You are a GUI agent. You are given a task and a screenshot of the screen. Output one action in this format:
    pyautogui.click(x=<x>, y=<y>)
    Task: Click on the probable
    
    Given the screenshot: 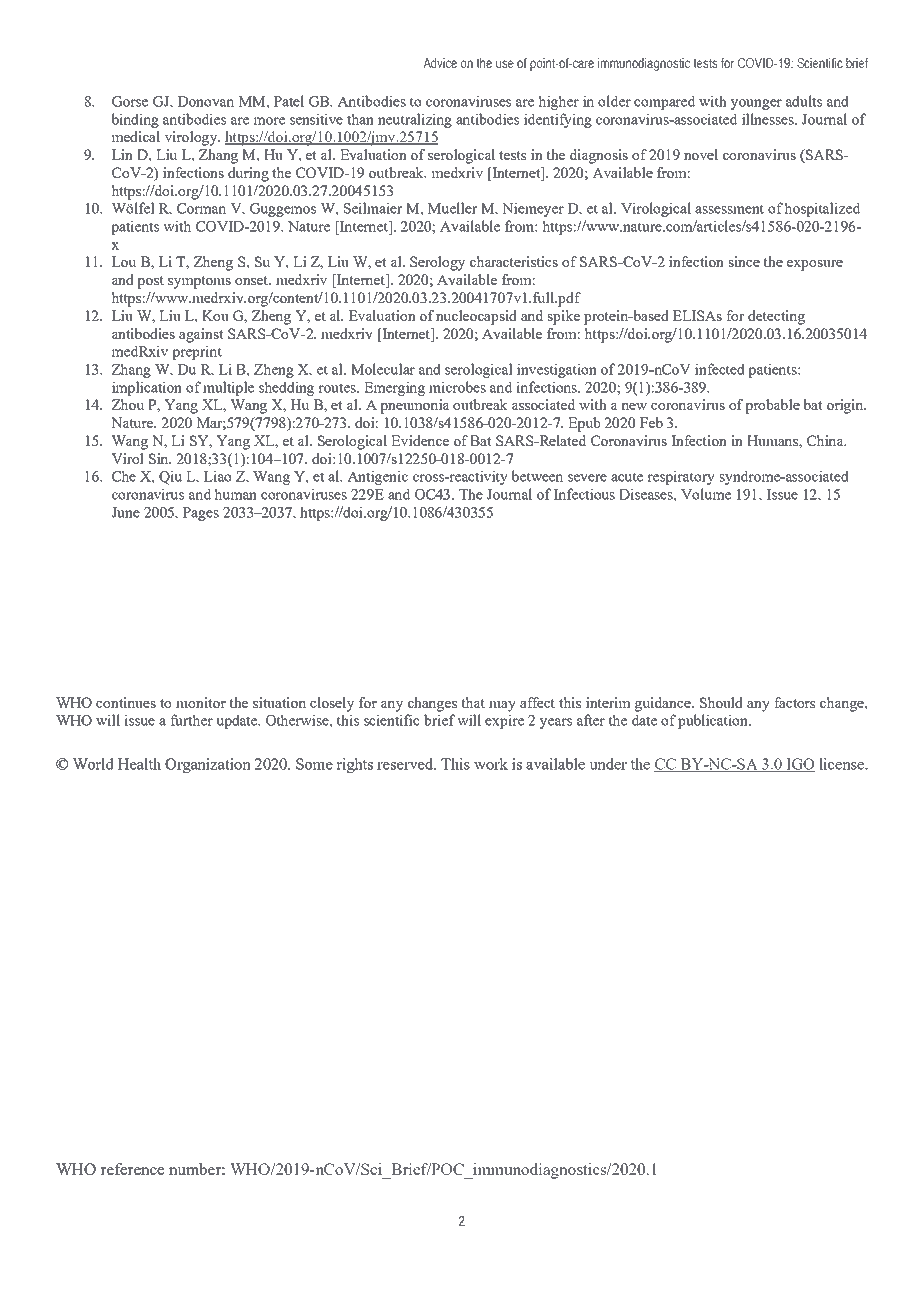 What is the action you would take?
    pyautogui.click(x=772, y=406)
